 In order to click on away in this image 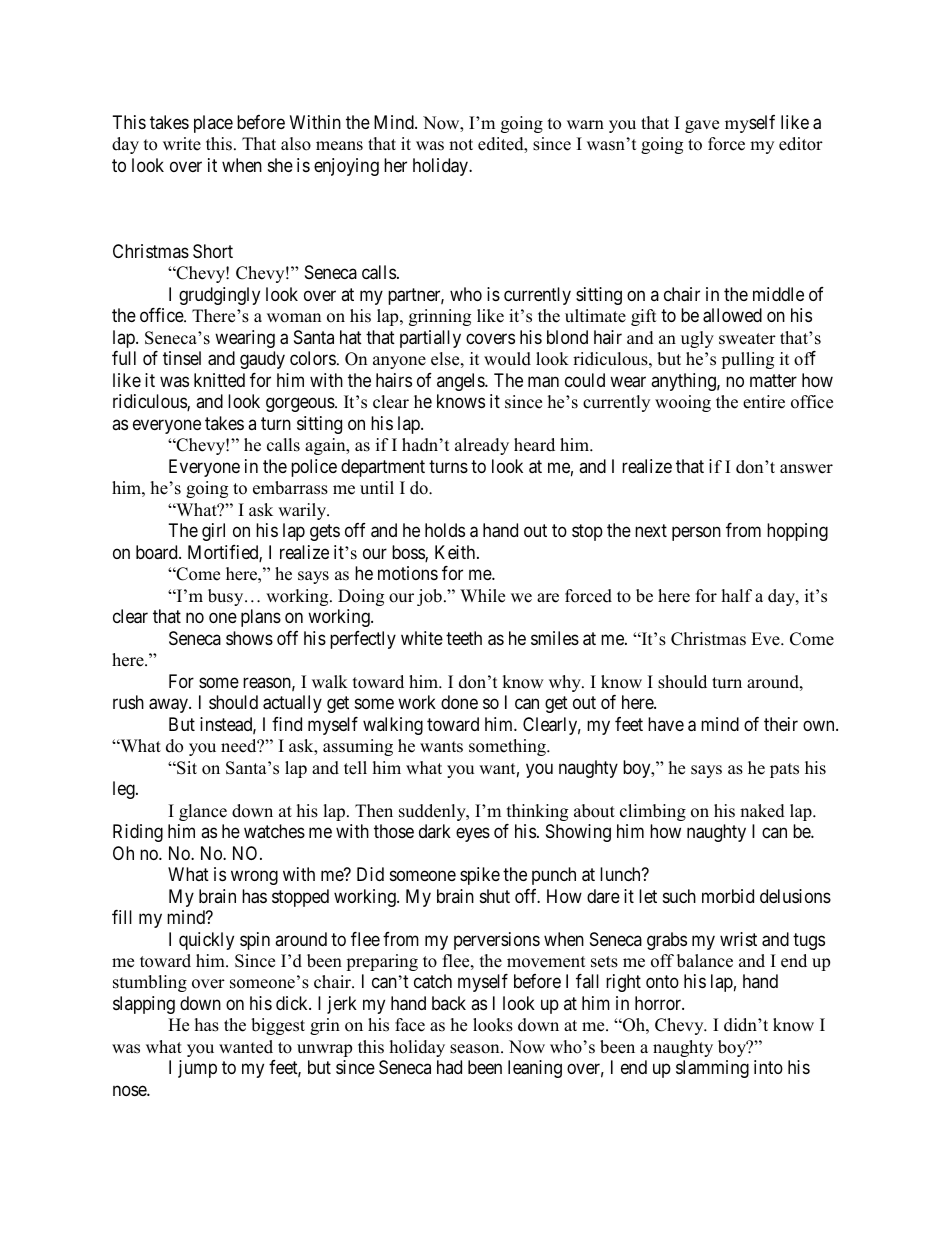, I will do `click(169, 706)`.
